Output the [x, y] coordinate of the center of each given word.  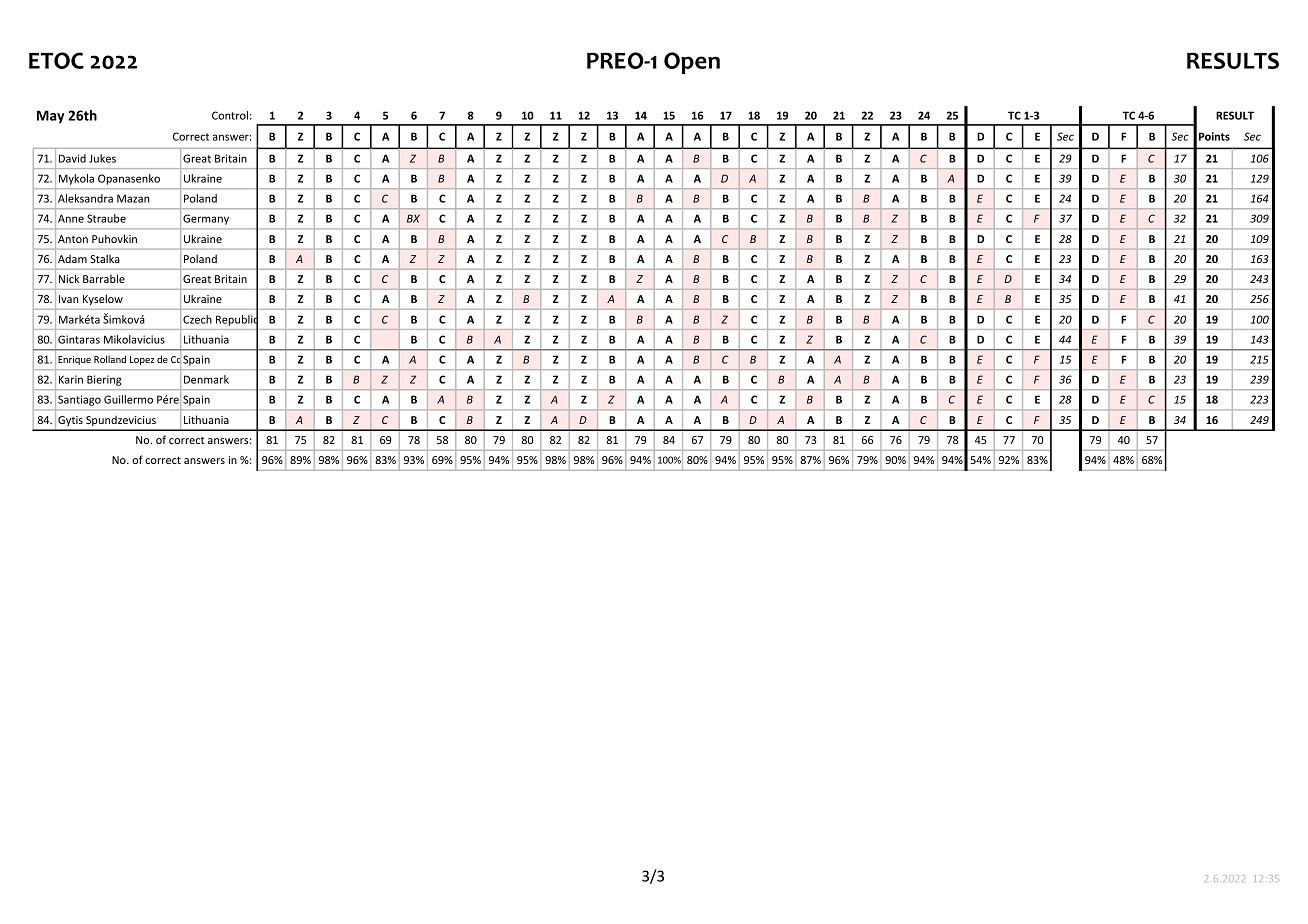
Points [1214, 136]
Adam [72, 259]
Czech [197, 319]
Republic [237, 320]
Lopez [142, 360]
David [72, 158]
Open [692, 63]
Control [230, 115]
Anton [73, 239]
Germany [206, 219]
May [50, 116]
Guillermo [128, 399]
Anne [71, 218]
